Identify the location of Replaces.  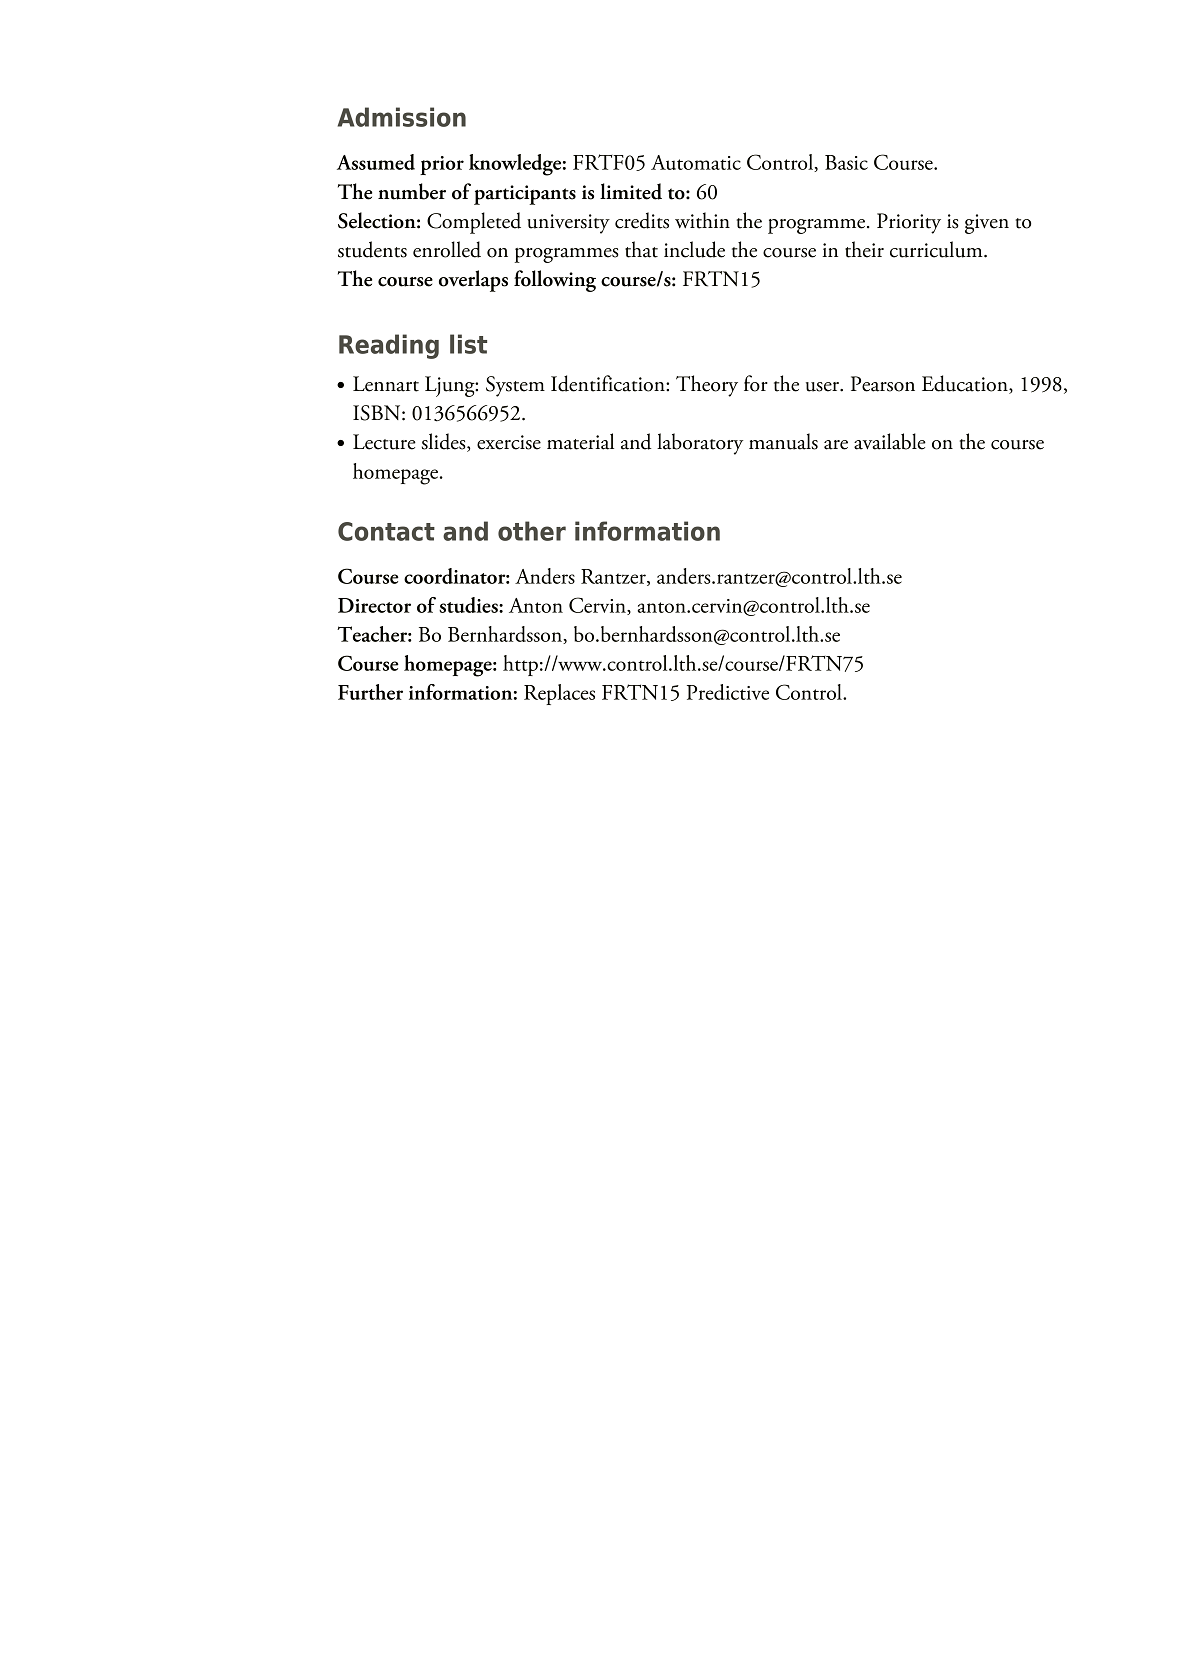
(559, 694).
